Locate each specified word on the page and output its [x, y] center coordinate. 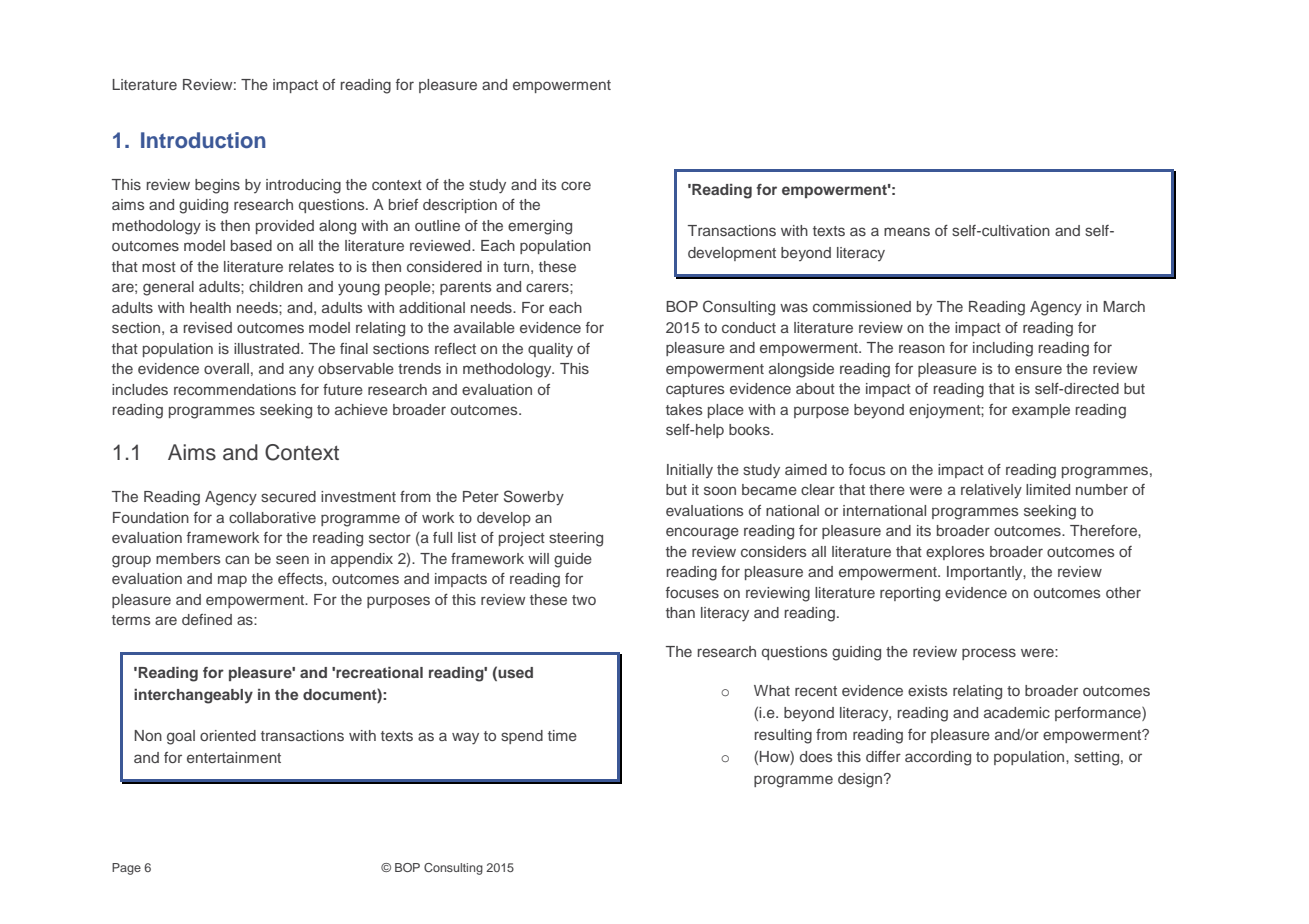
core [576, 185]
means [907, 231]
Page [126, 869]
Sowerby [534, 498]
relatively [991, 491]
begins [217, 186]
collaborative [272, 517]
